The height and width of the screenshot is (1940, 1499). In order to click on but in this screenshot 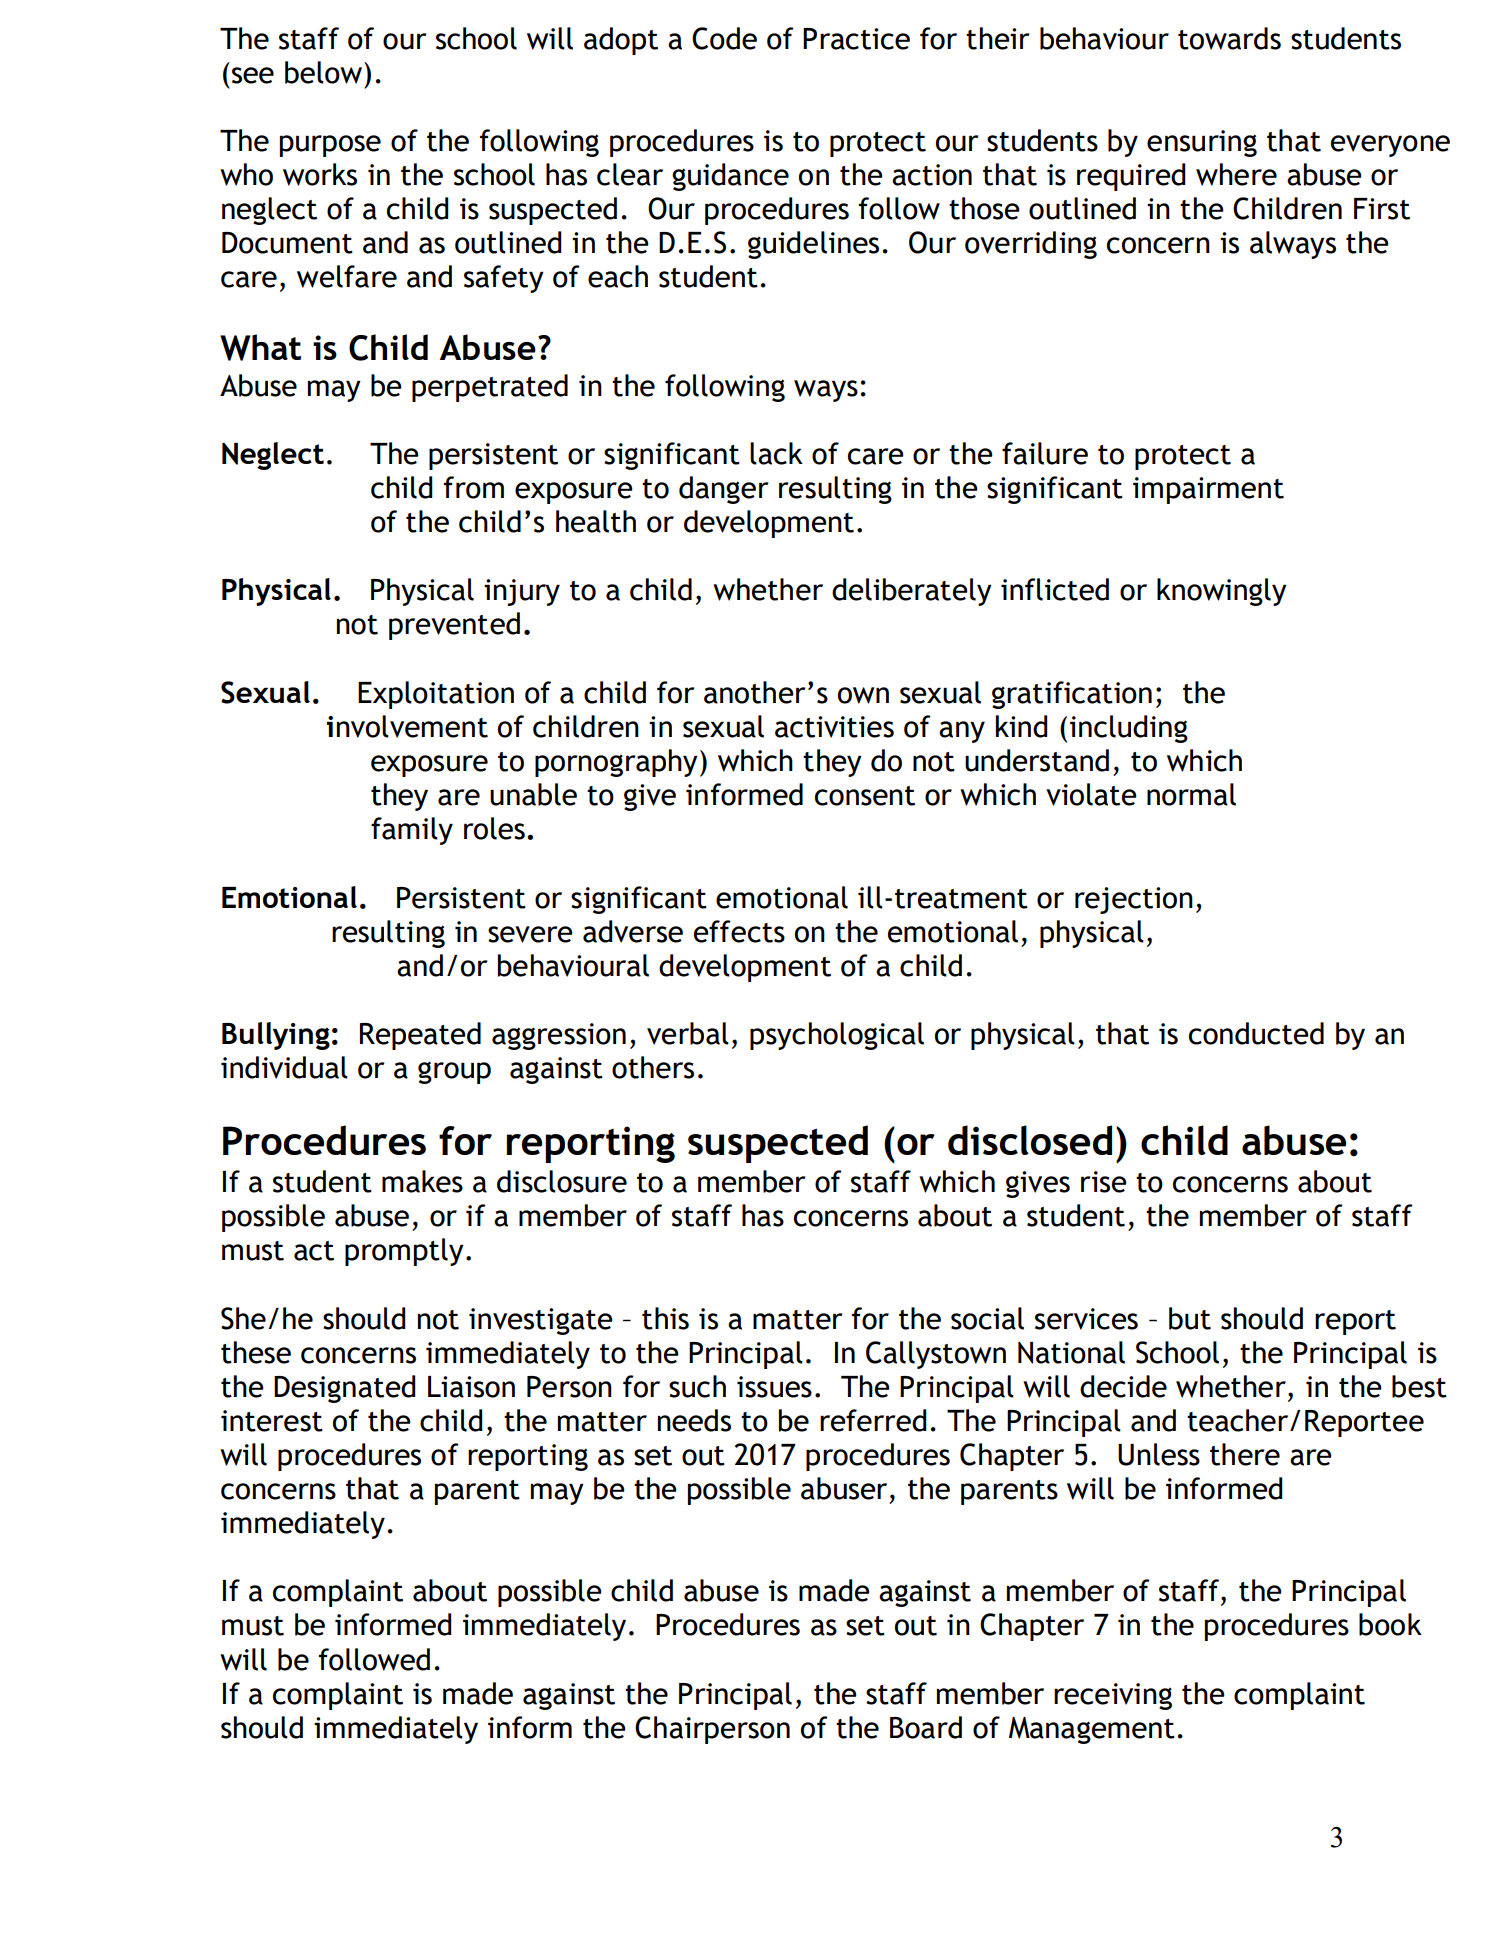, I will do `click(1190, 1318)`.
